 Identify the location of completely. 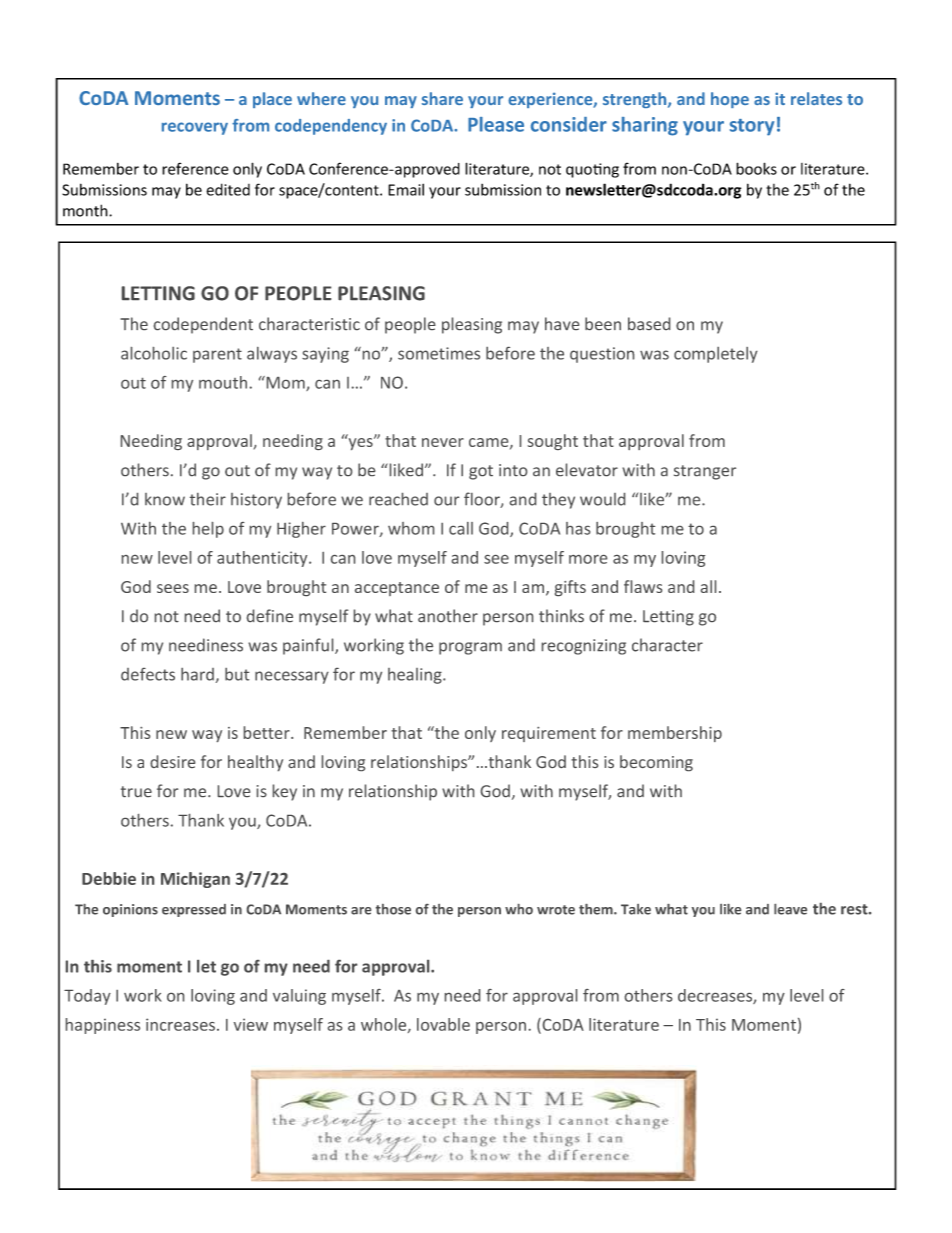
(716, 355).
